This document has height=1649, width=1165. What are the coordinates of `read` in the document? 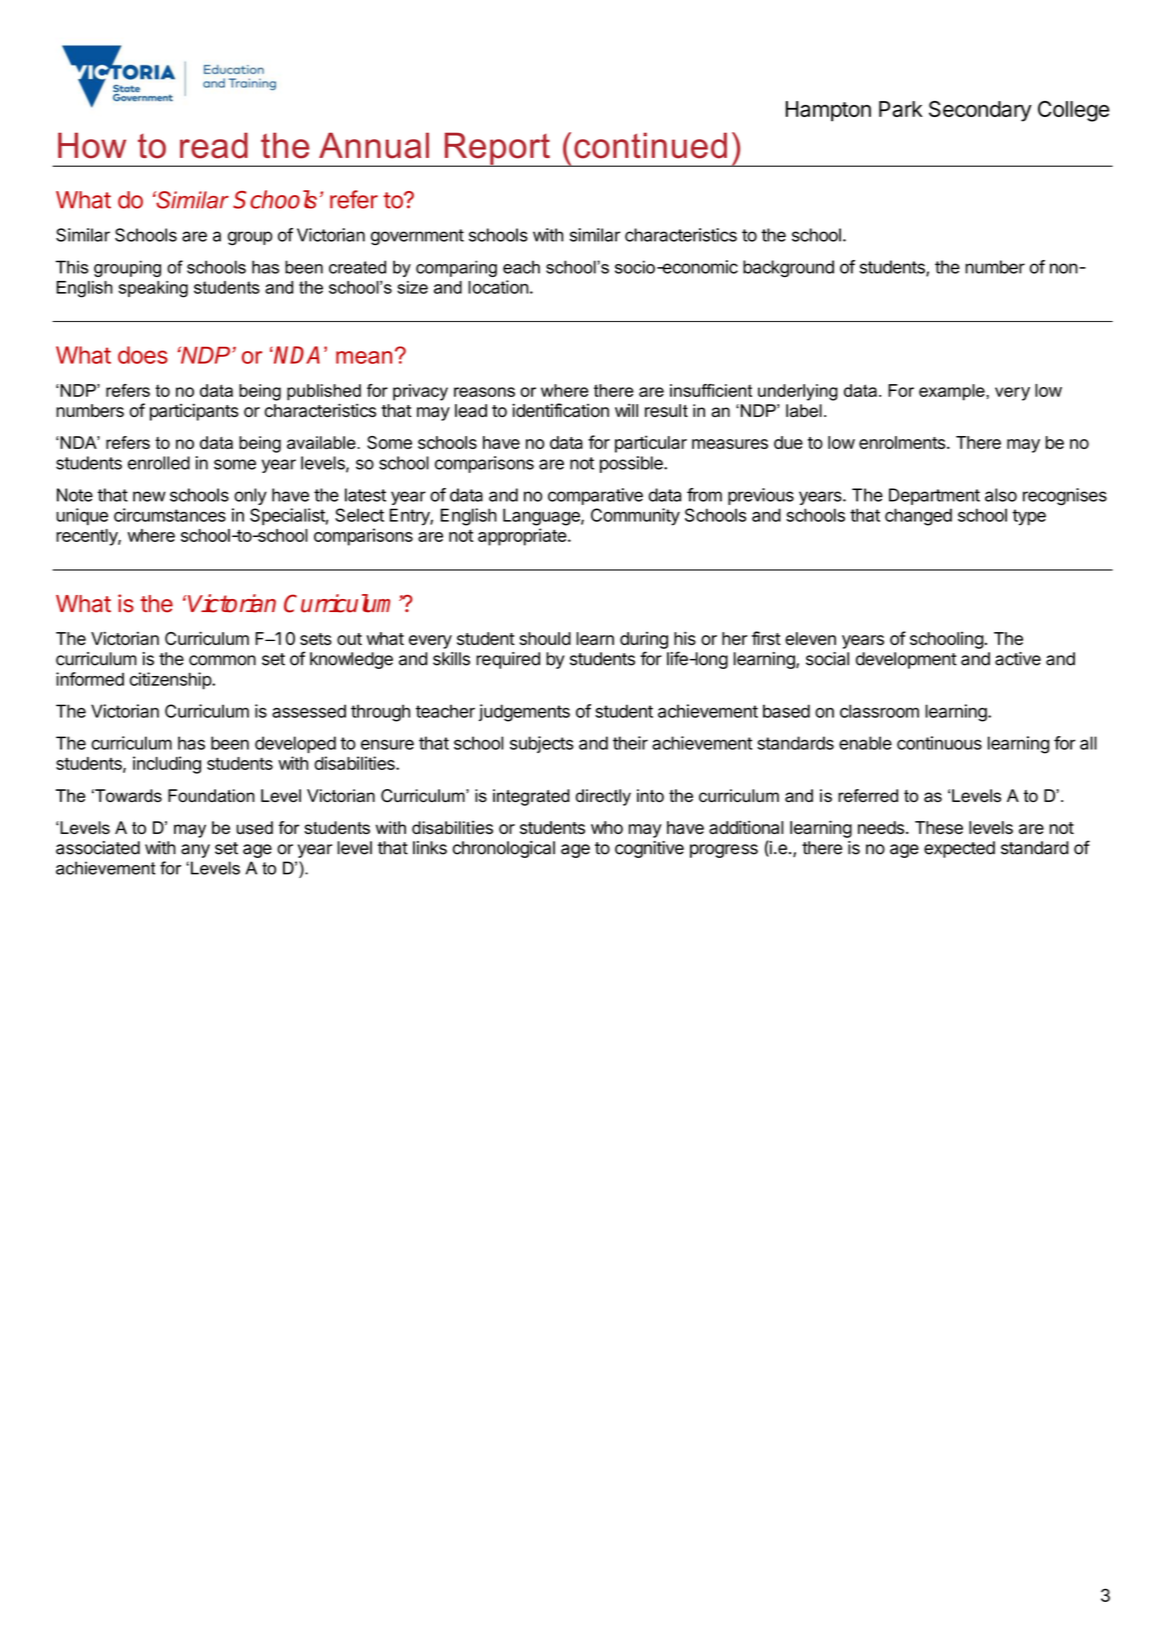 It's located at (214, 145).
